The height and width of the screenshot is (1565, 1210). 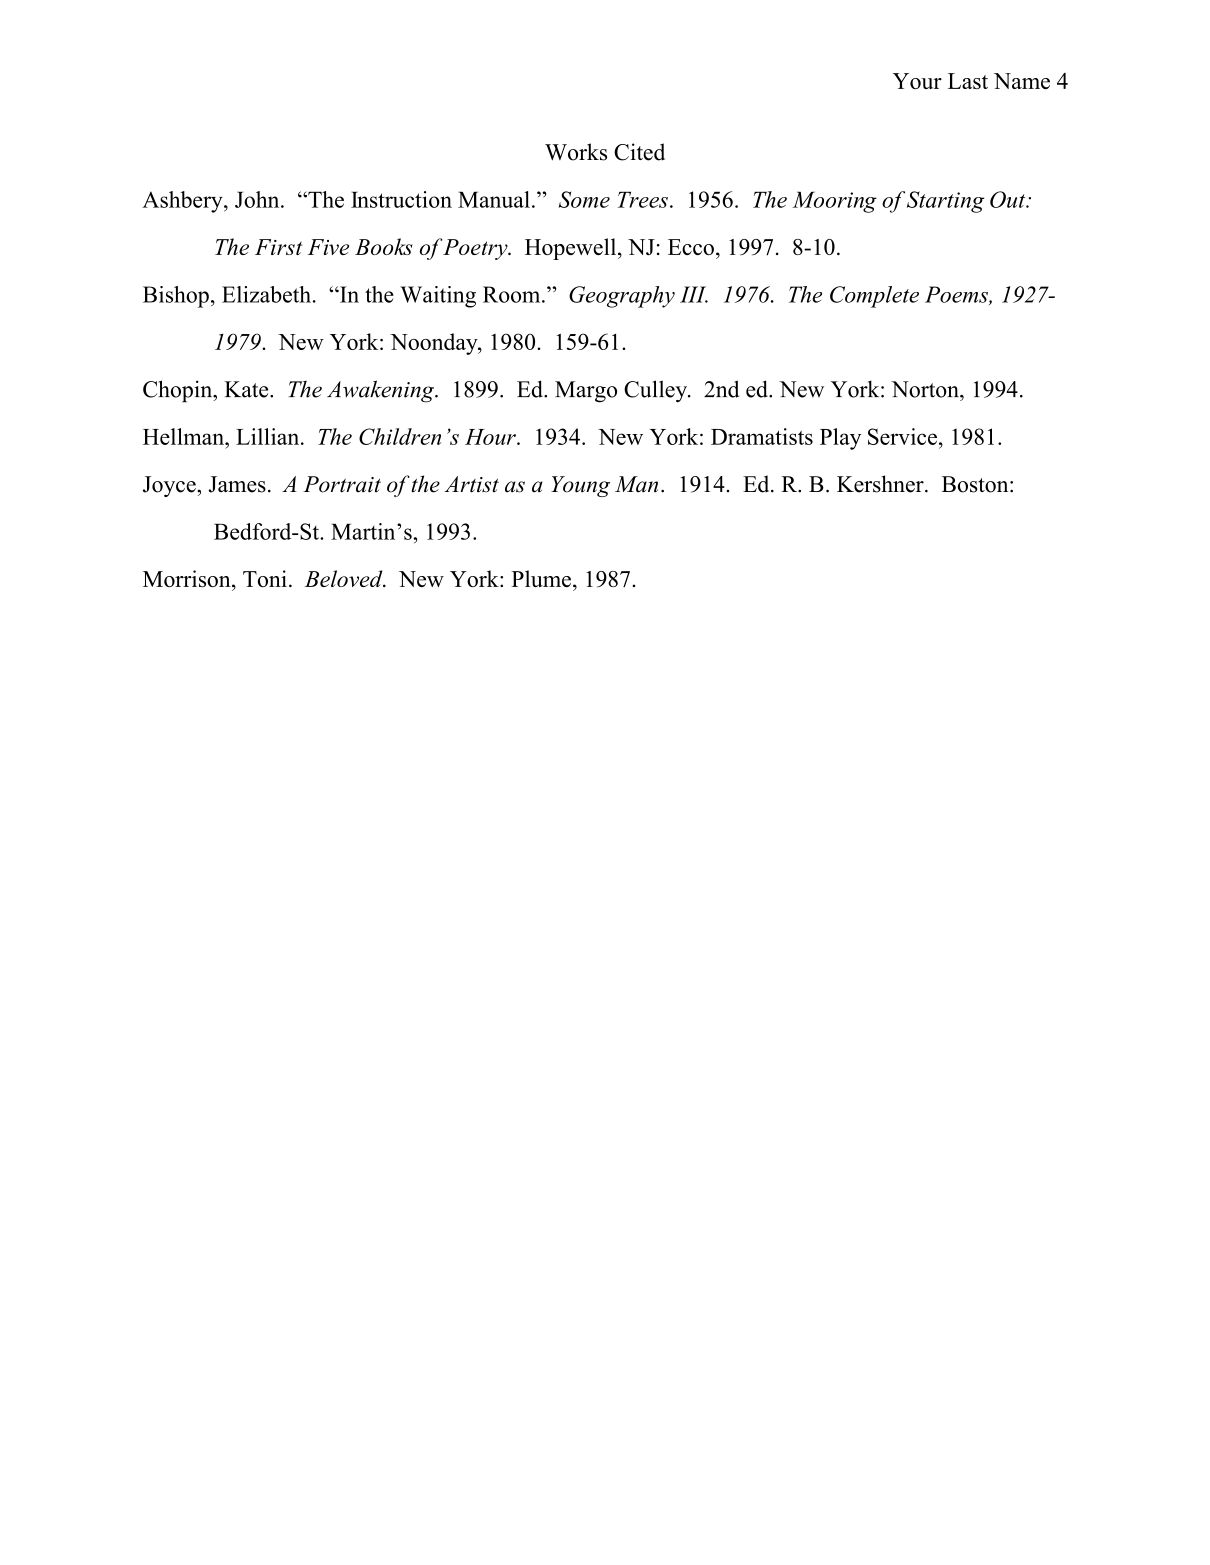 I want to click on First, so click(x=278, y=247).
